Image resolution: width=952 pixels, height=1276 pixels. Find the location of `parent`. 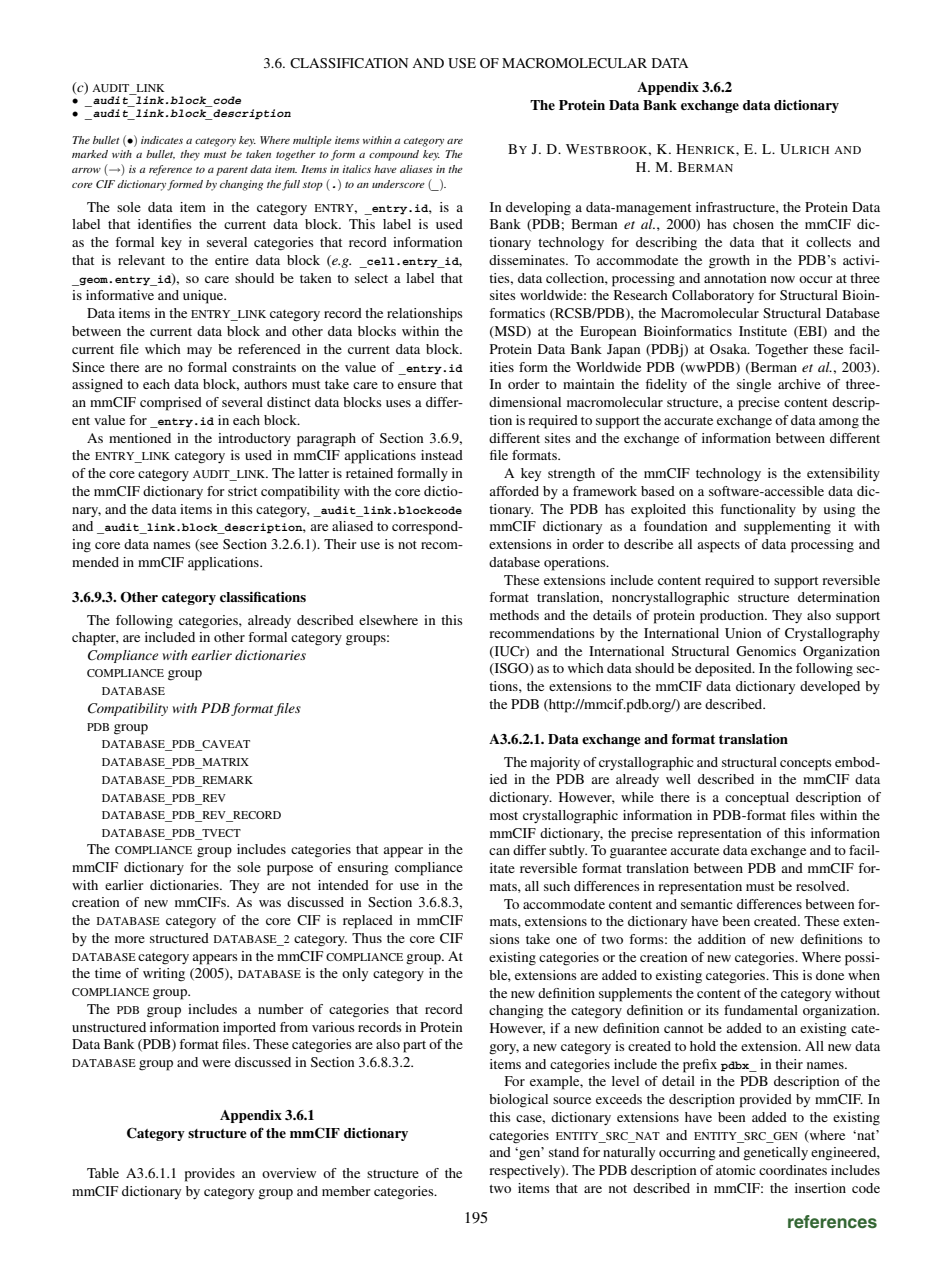

parent is located at coordinates (232, 171).
